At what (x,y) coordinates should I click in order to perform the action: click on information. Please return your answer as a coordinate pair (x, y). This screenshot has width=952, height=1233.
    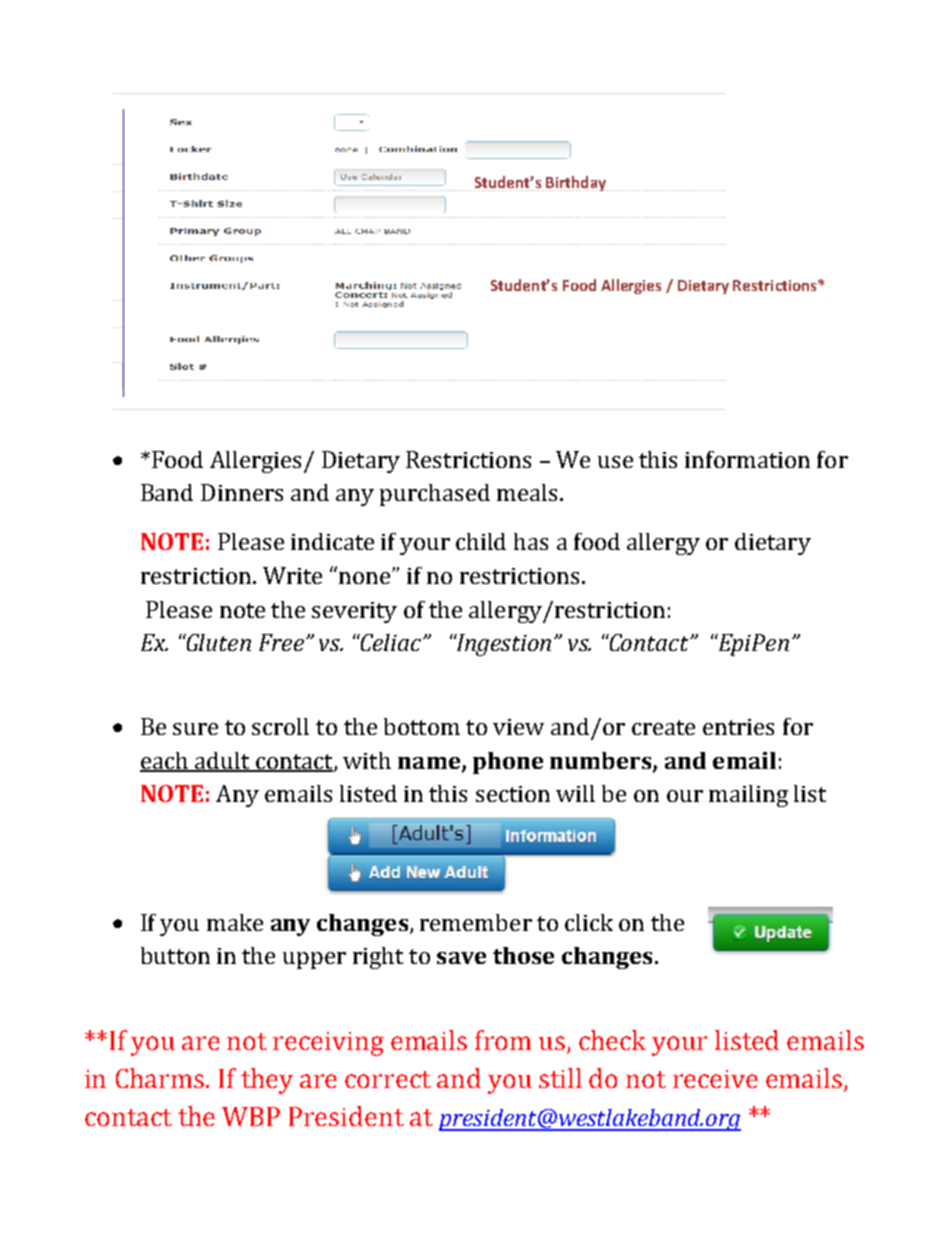
    Looking at the image, I should click on (747, 459).
